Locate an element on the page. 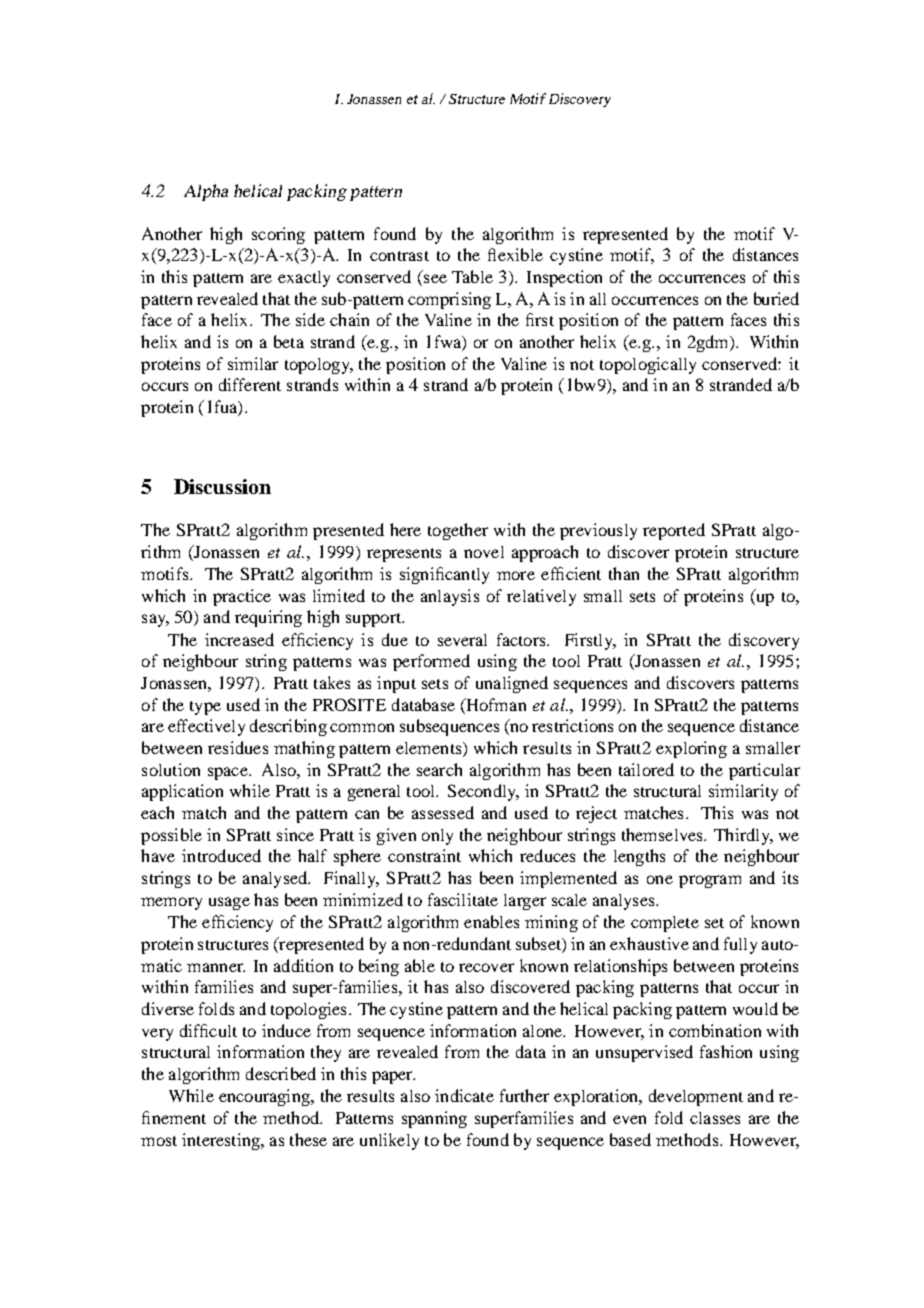 The image size is (924, 1308). reported is located at coordinates (674, 531).
